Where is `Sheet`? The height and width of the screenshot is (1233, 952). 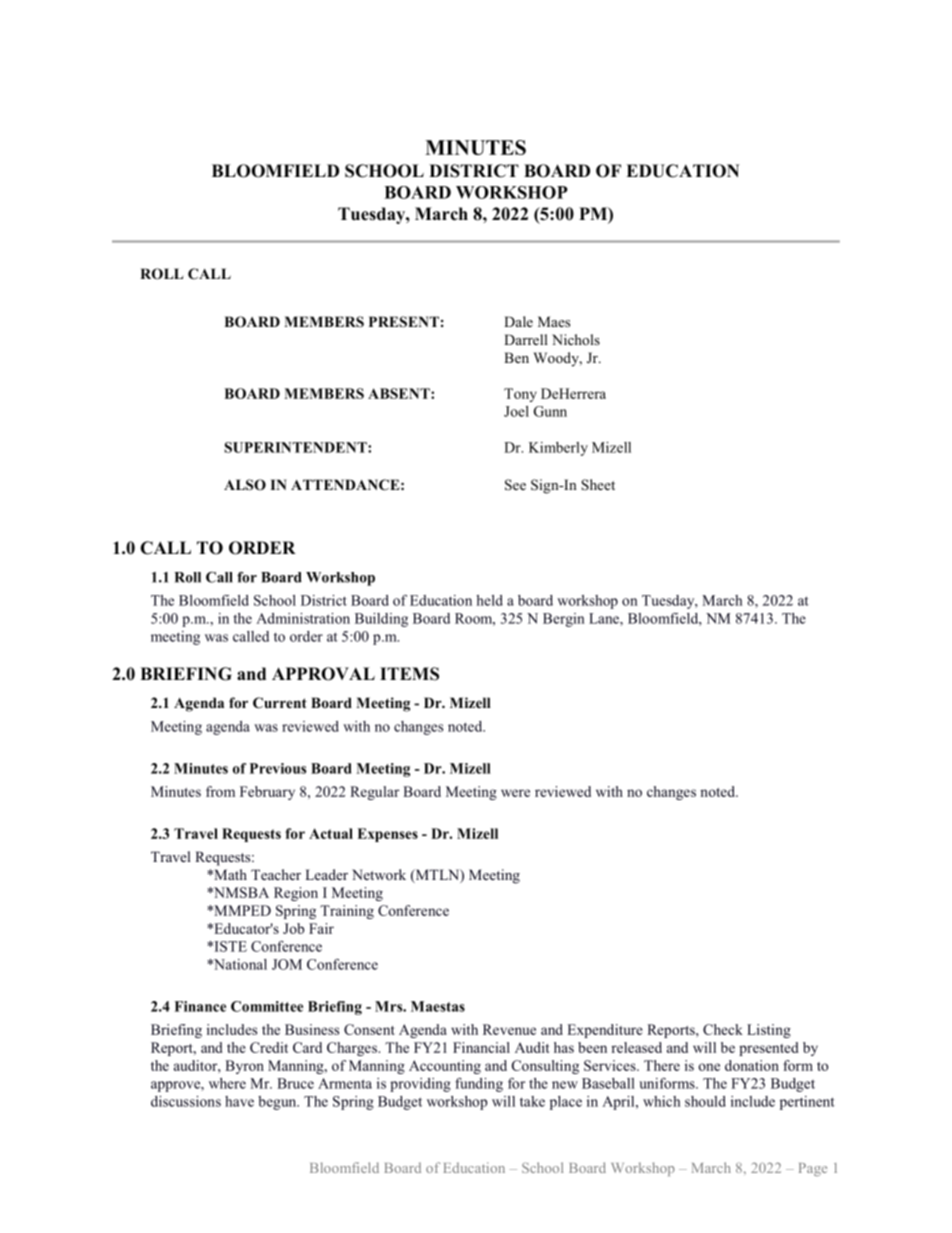
Sheet is located at coordinates (598, 485).
